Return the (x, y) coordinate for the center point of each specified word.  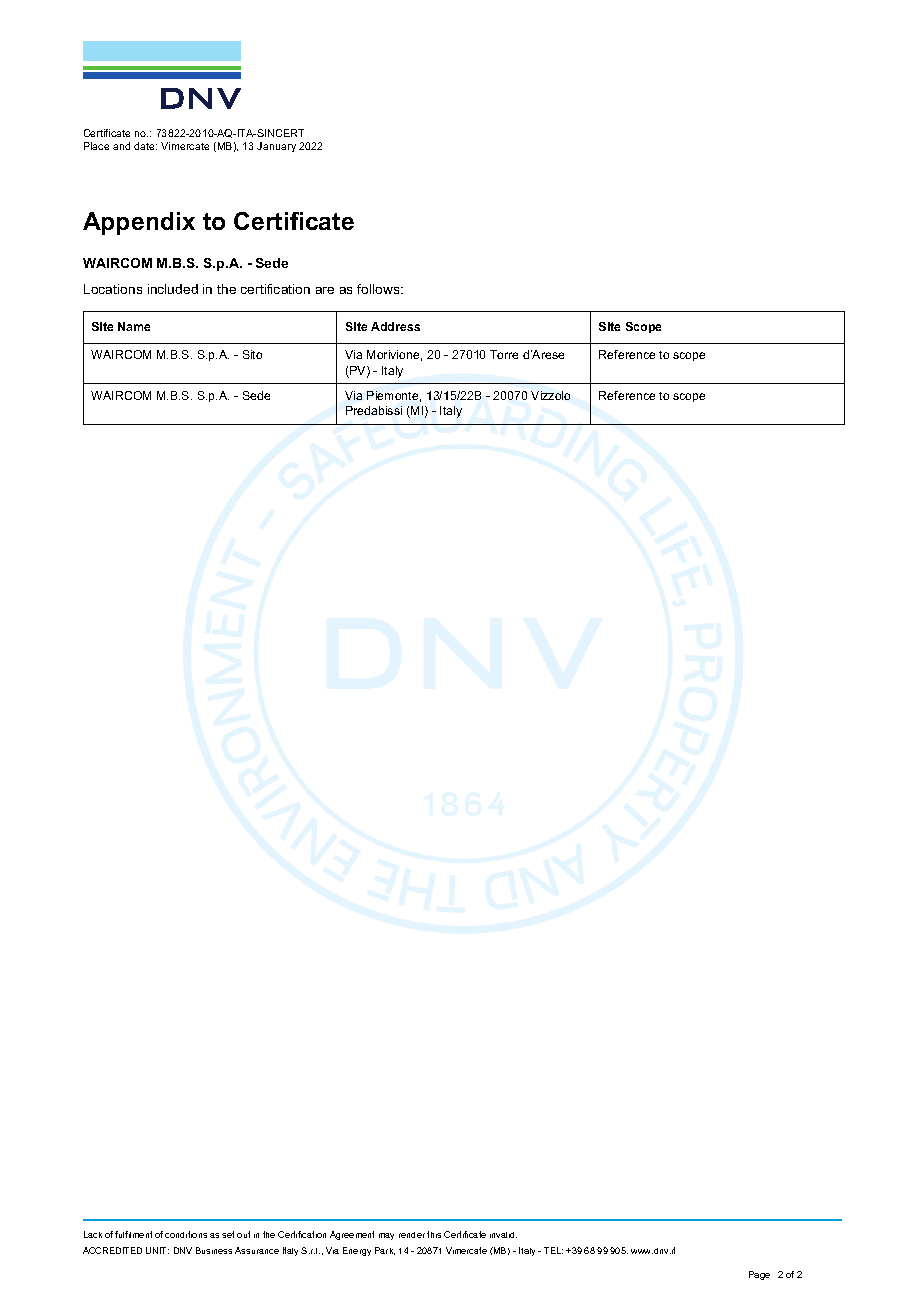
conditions (186, 1234)
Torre (504, 354)
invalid (503, 1235)
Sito (252, 354)
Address (395, 326)
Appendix (139, 223)
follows (379, 289)
